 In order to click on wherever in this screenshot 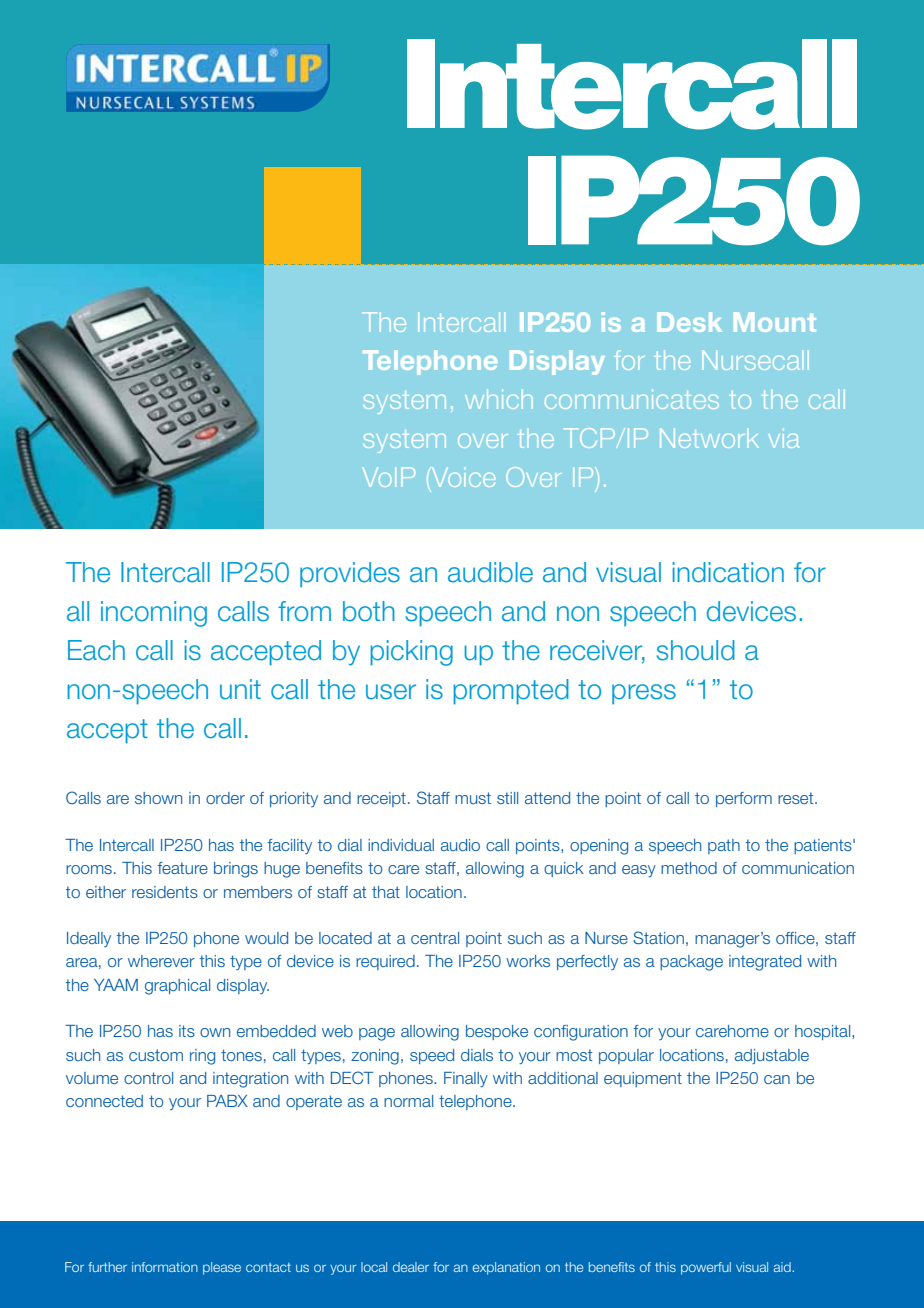, I will do `click(161, 961)`.
